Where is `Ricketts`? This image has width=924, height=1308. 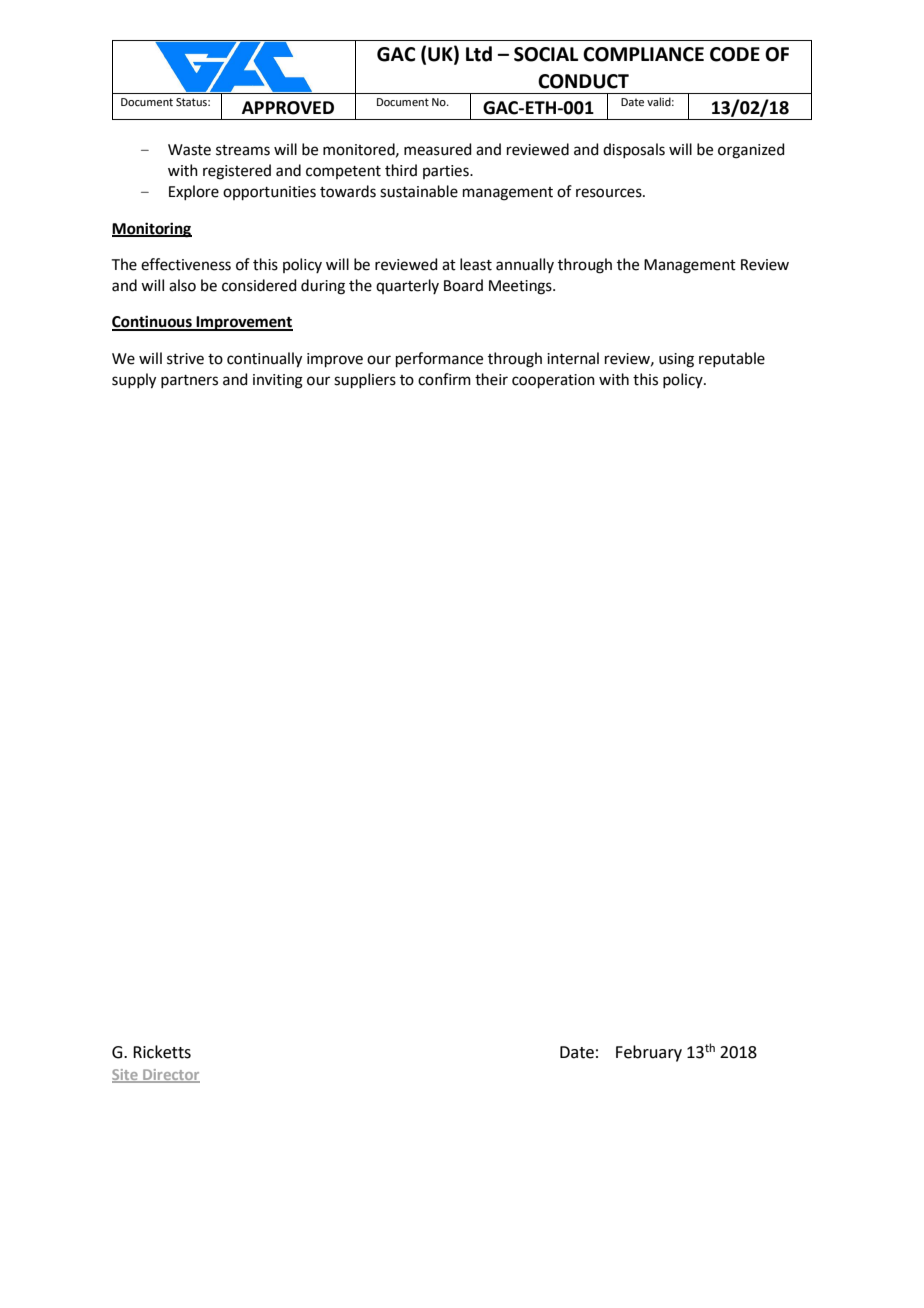 Ricketts is located at coordinates (162, 1052).
